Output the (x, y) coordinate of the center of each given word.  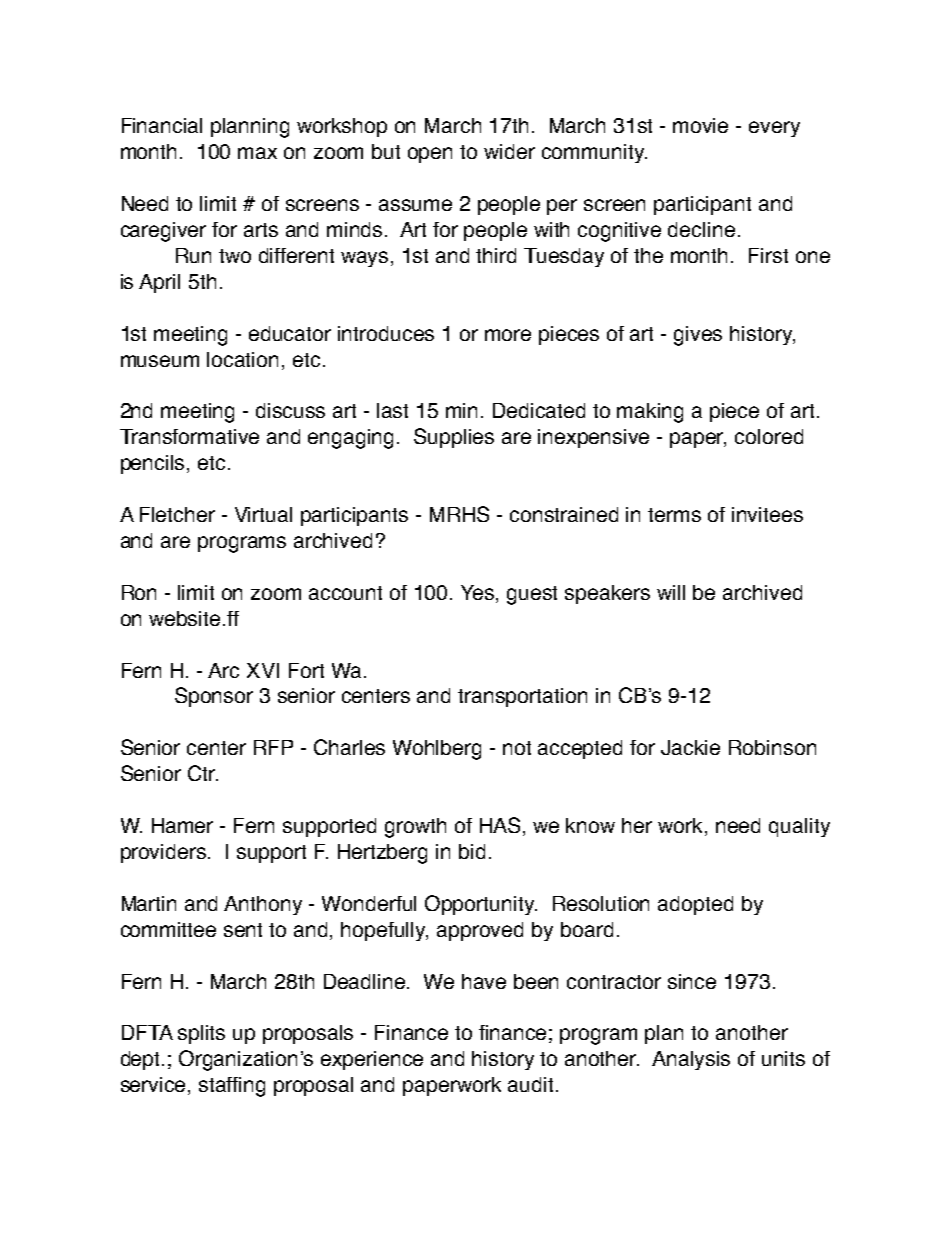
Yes (479, 594)
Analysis (691, 1060)
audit (532, 1084)
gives (698, 336)
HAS (500, 825)
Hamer (182, 825)
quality (799, 827)
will (671, 592)
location (242, 359)
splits (201, 1034)
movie (700, 125)
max (257, 153)
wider (509, 151)
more (508, 335)
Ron (139, 592)
